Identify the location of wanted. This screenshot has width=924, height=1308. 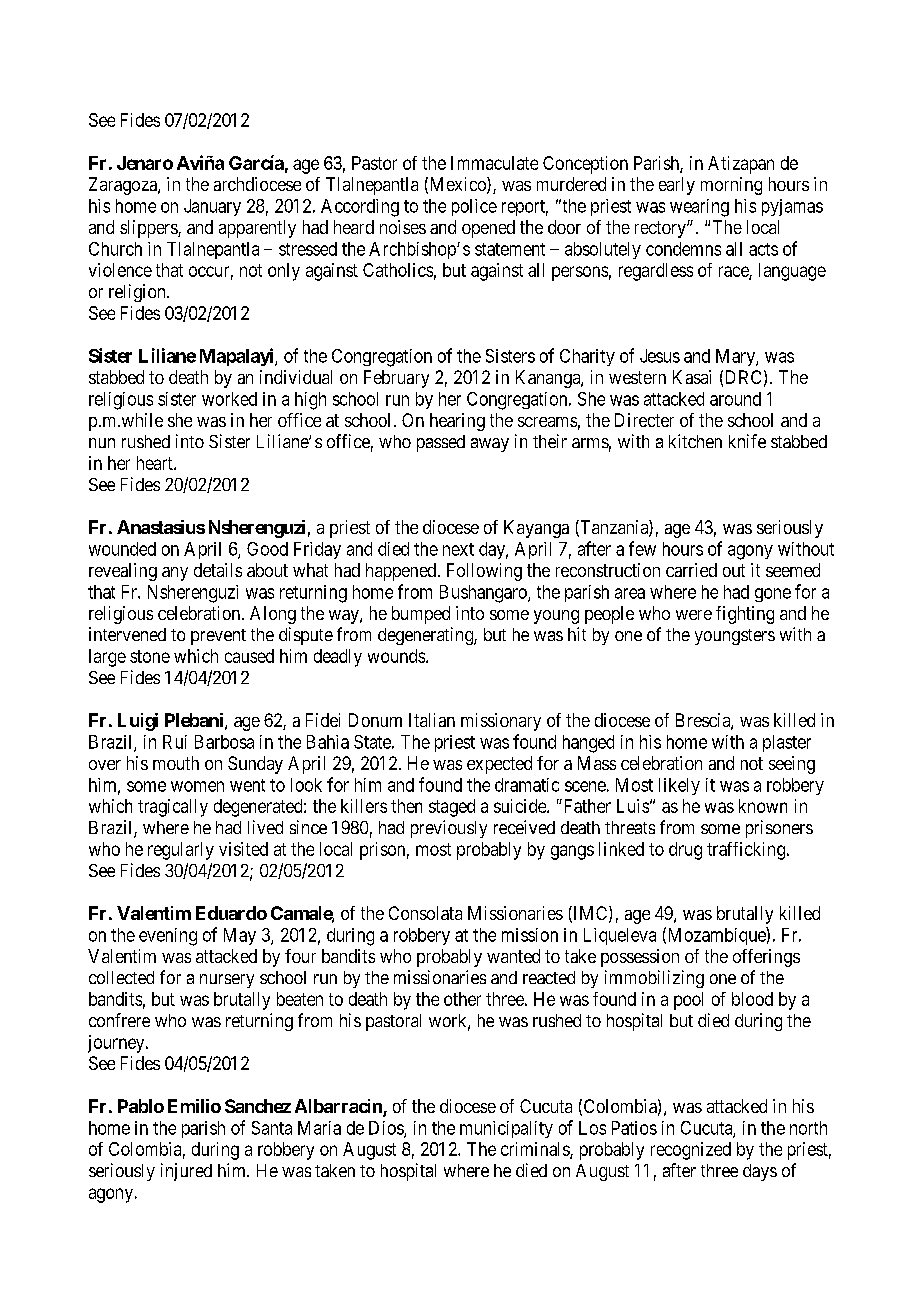
(513, 956).
